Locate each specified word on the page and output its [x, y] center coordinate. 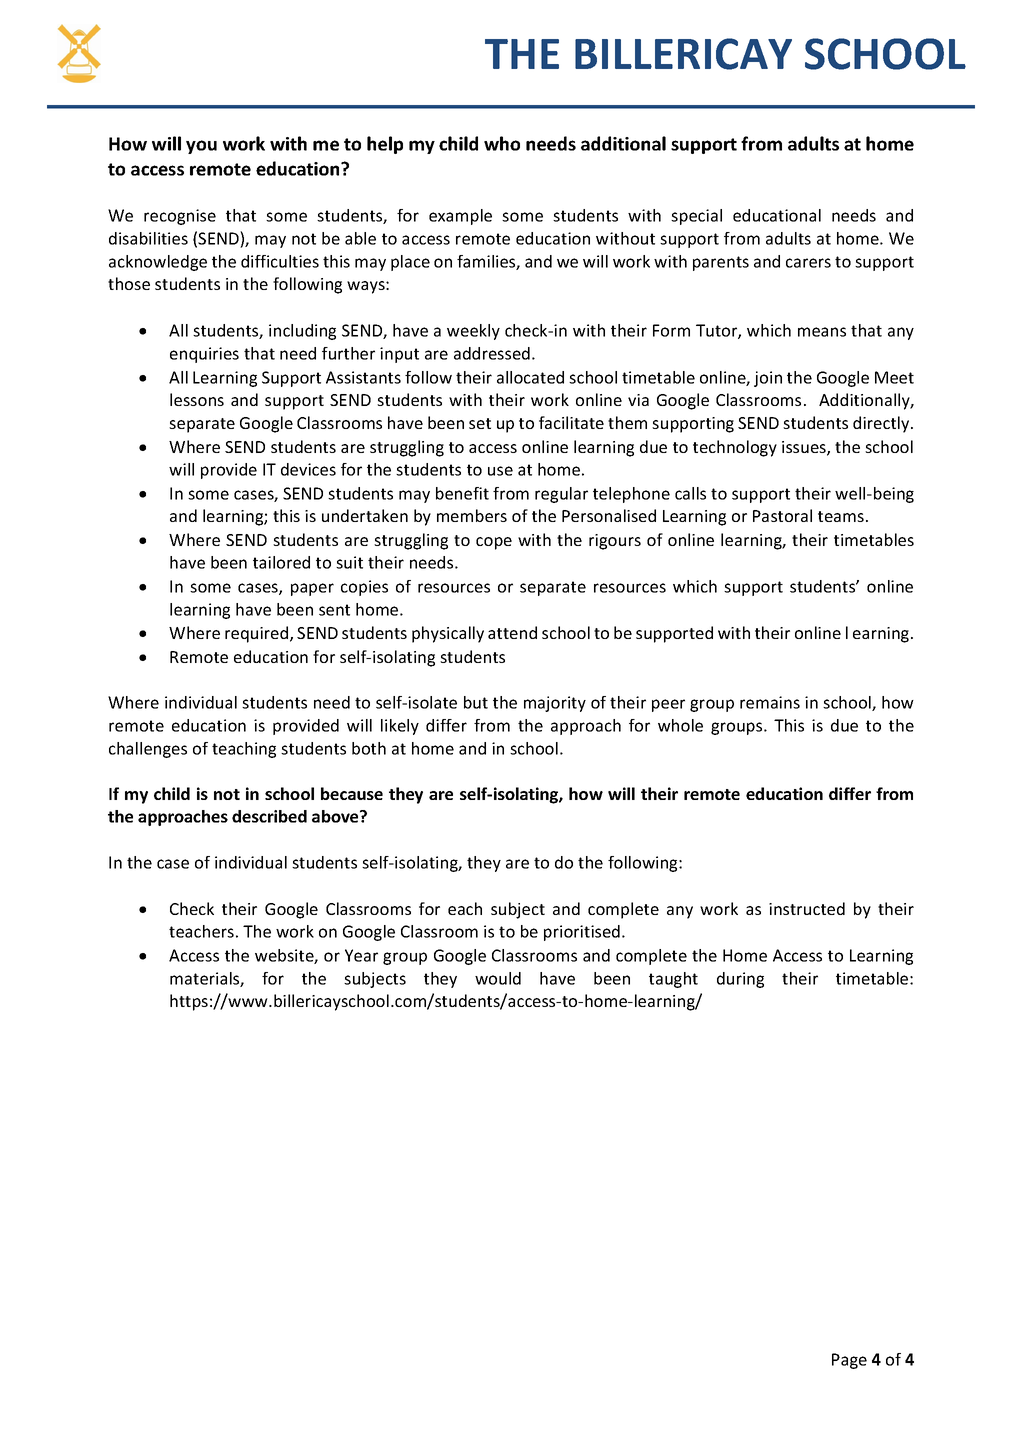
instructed [807, 908]
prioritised [582, 933]
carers [808, 263]
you [201, 147]
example [460, 217]
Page [849, 1361]
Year [361, 955]
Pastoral [782, 515]
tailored [281, 562]
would [498, 978]
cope [494, 543]
